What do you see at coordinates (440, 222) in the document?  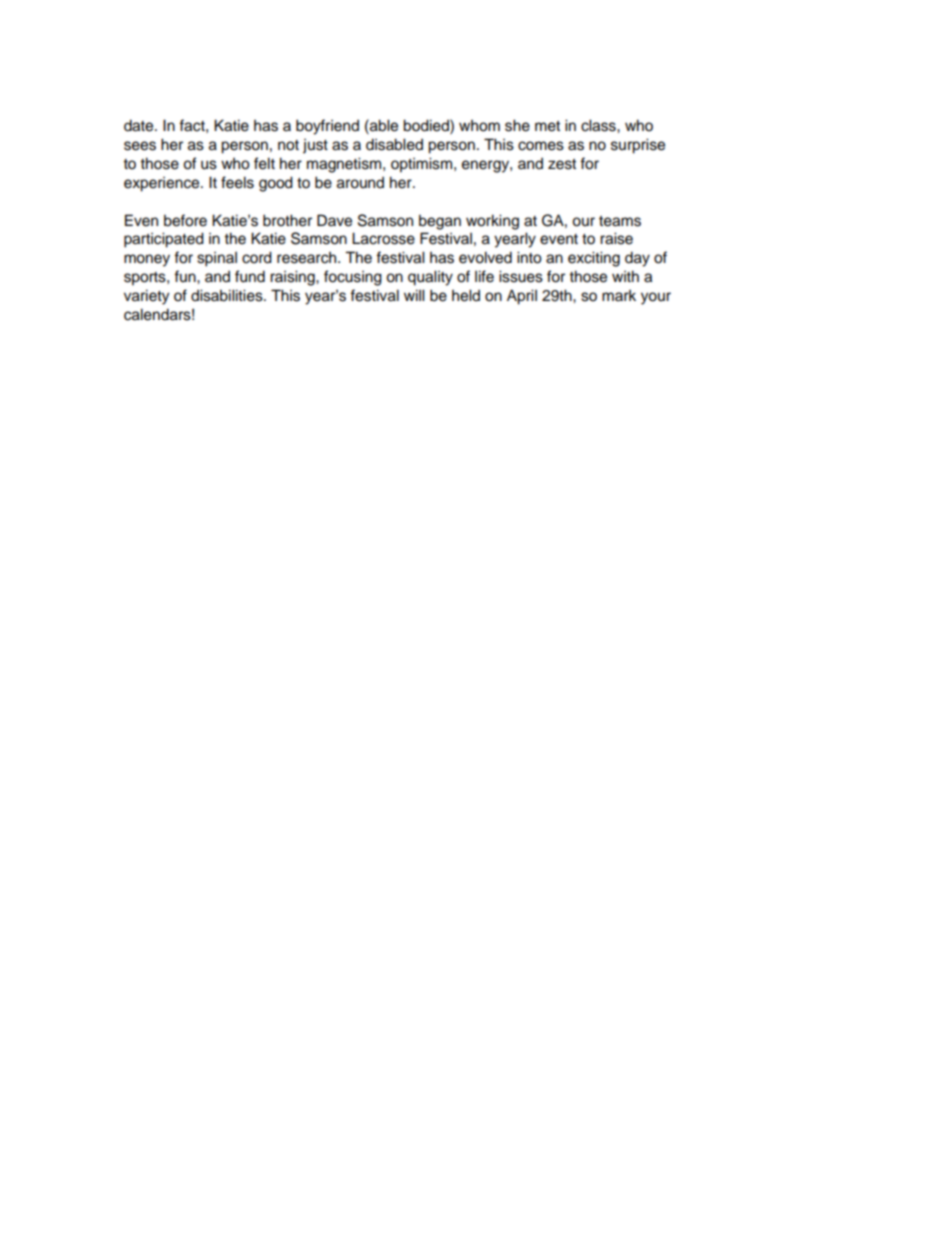 I see `began` at bounding box center [440, 222].
